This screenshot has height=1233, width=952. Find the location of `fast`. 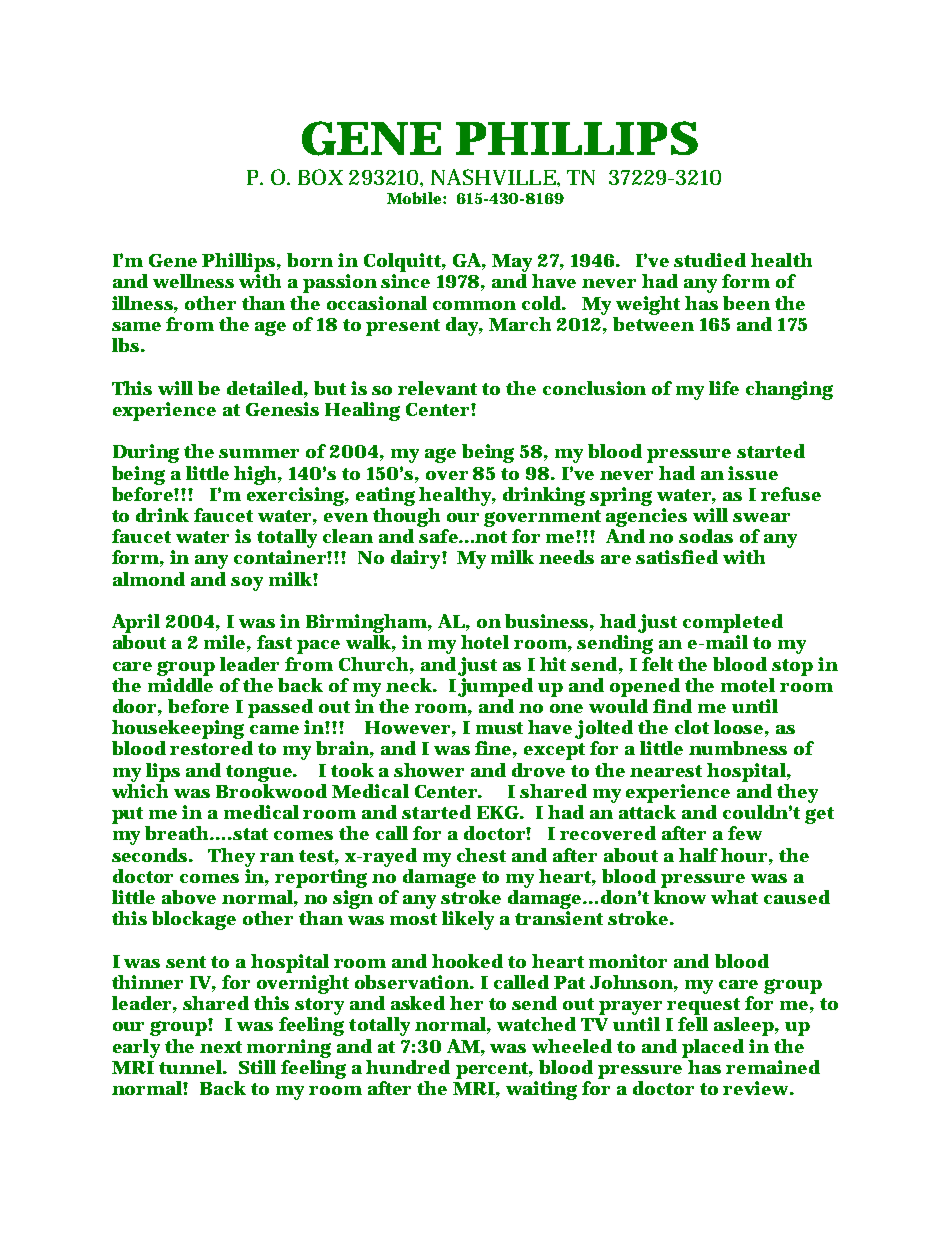

fast is located at coordinates (274, 642).
